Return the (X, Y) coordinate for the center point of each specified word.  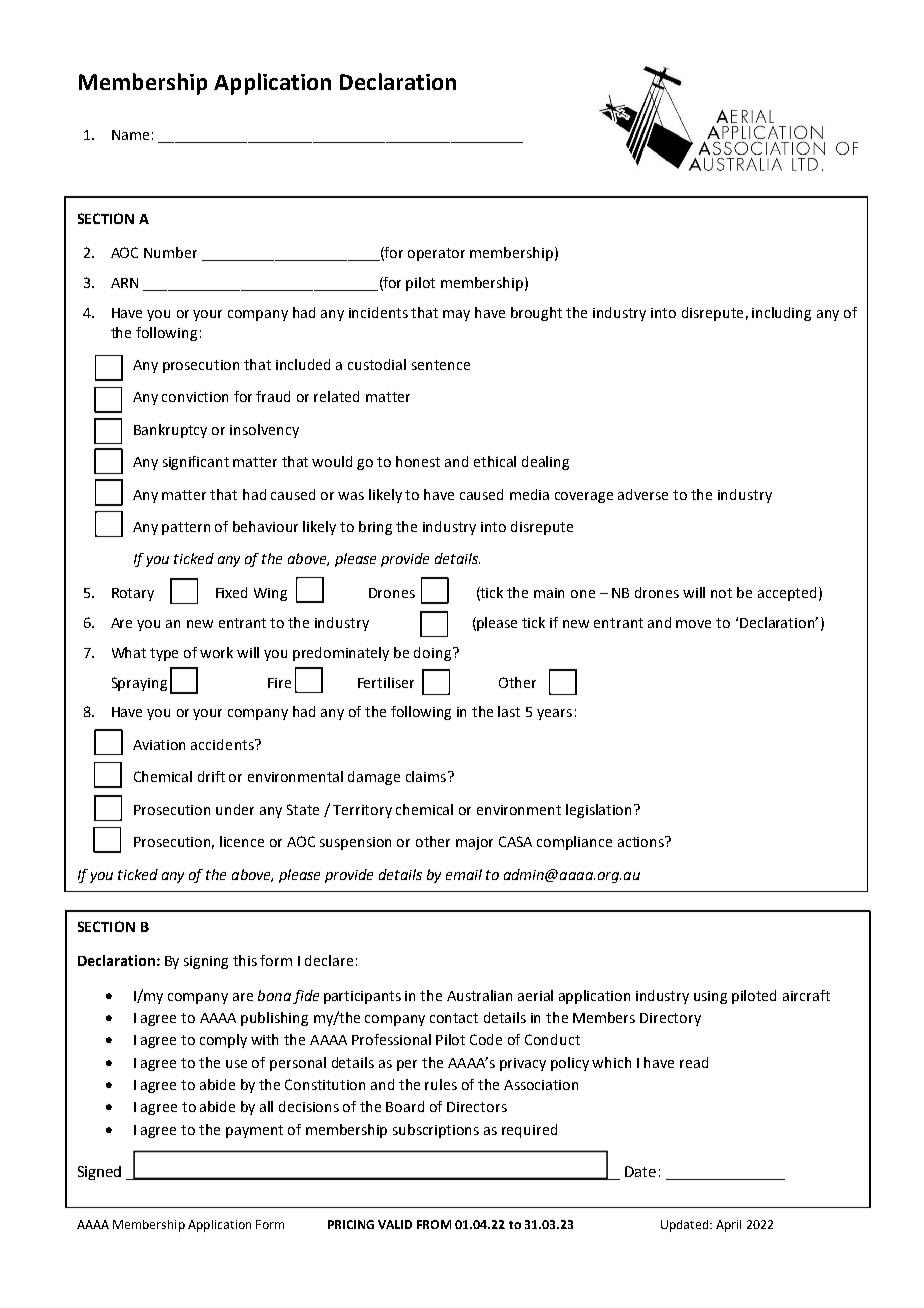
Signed (99, 1173)
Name (130, 135)
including (781, 314)
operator (436, 254)
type (164, 654)
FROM (434, 1224)
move (693, 624)
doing (434, 654)
